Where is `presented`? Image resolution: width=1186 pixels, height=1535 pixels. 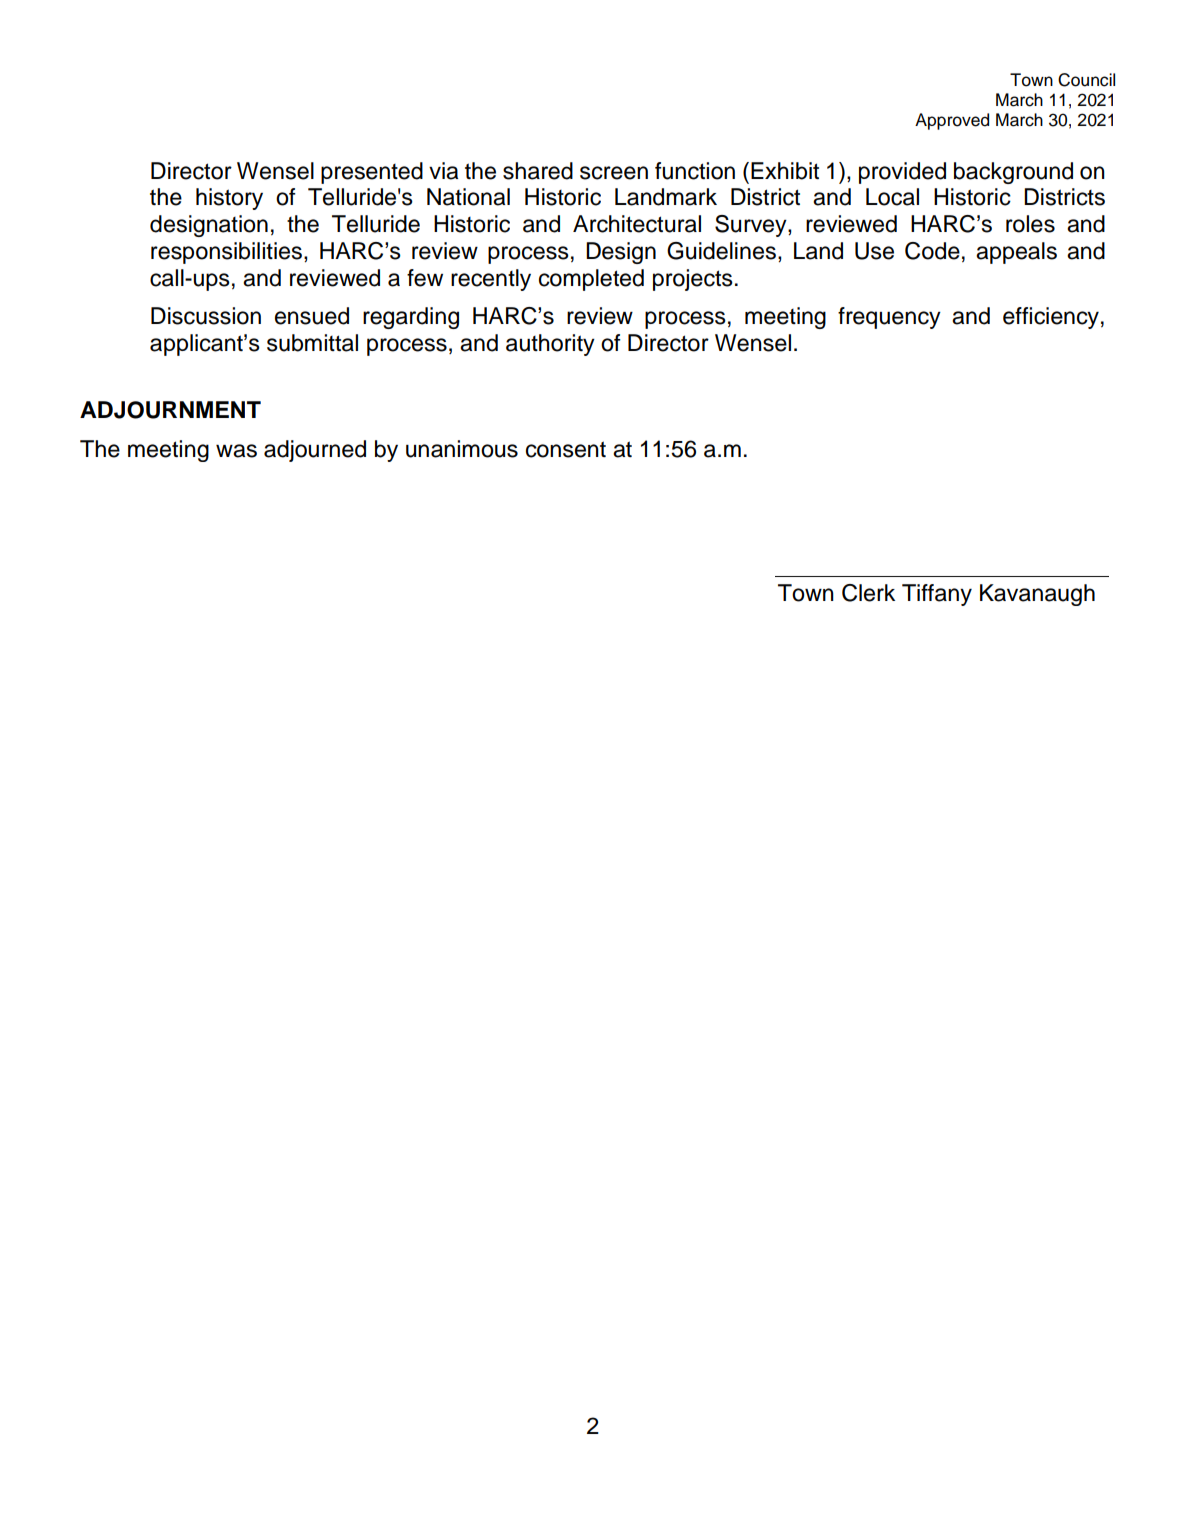 presented is located at coordinates (372, 173).
